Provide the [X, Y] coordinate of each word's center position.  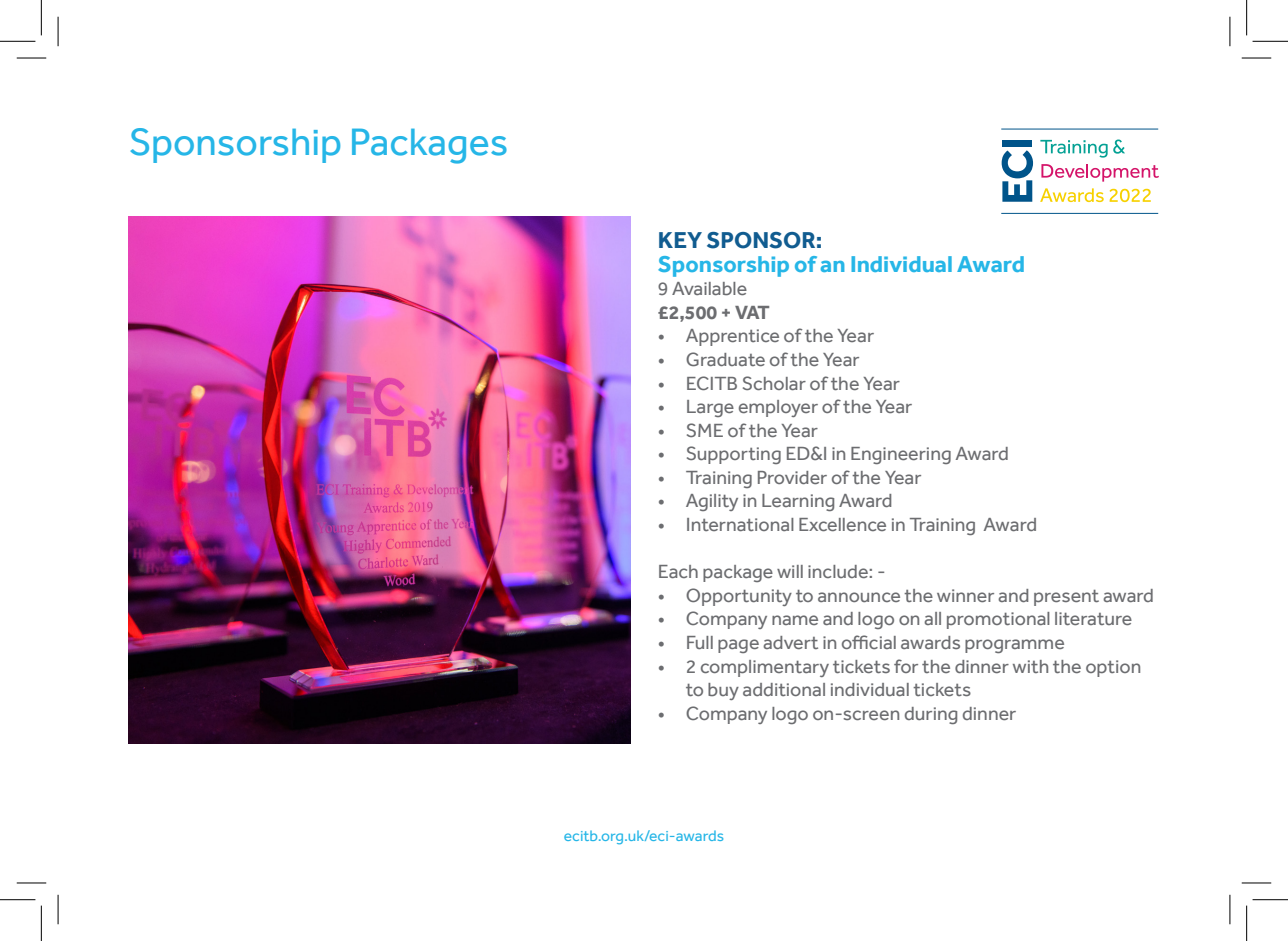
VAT [752, 312]
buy [723, 691]
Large [710, 408]
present [1066, 598]
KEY [680, 240]
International [740, 524]
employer [778, 408]
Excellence [842, 524]
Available [709, 289]
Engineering [901, 455]
